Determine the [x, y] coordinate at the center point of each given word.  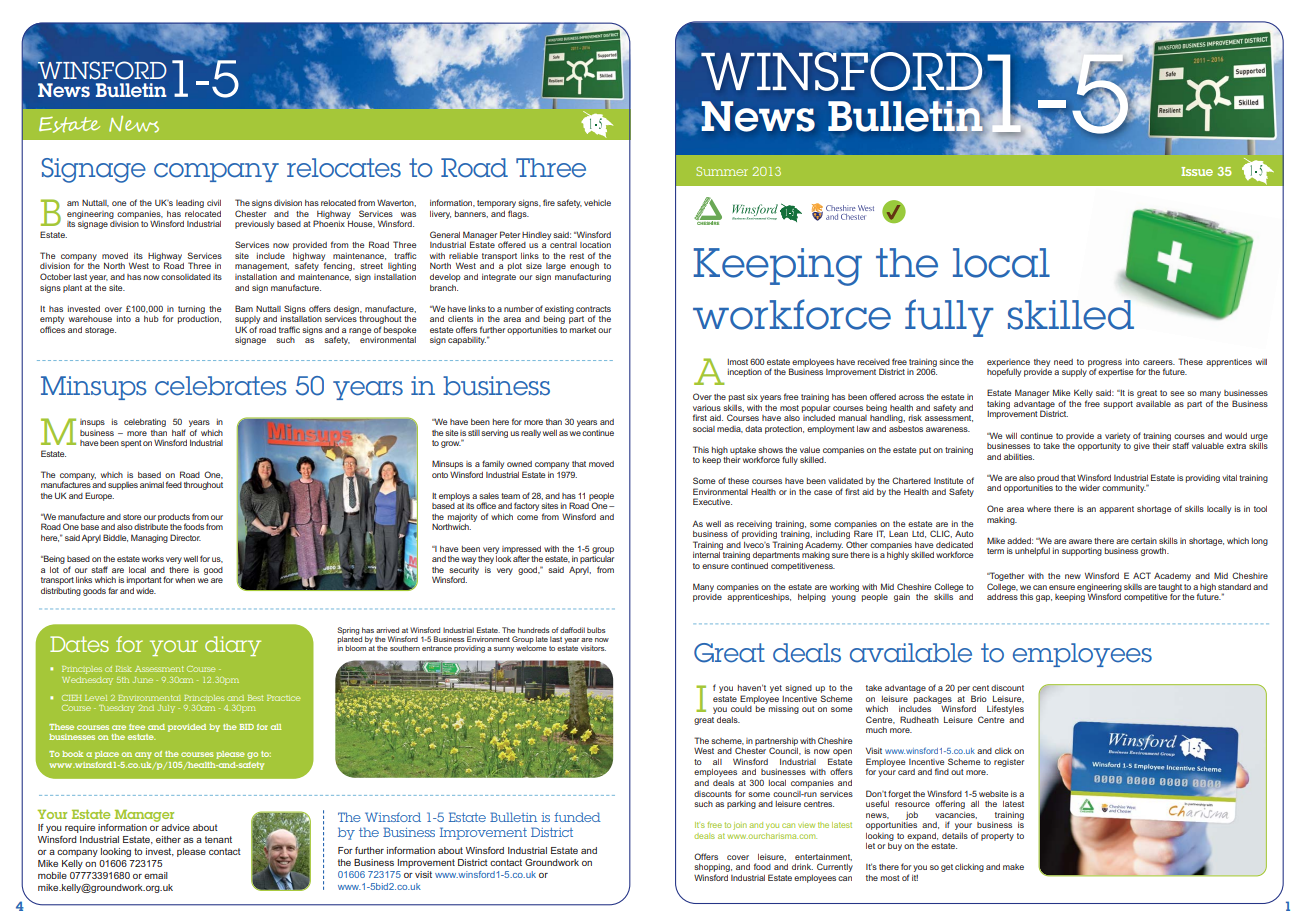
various [707, 408]
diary [233, 646]
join [740, 826]
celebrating [145, 423]
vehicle [597, 203]
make [1013, 867]
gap [1044, 598]
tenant [218, 839]
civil [214, 203]
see [1177, 393]
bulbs [596, 630]
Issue [1197, 171]
